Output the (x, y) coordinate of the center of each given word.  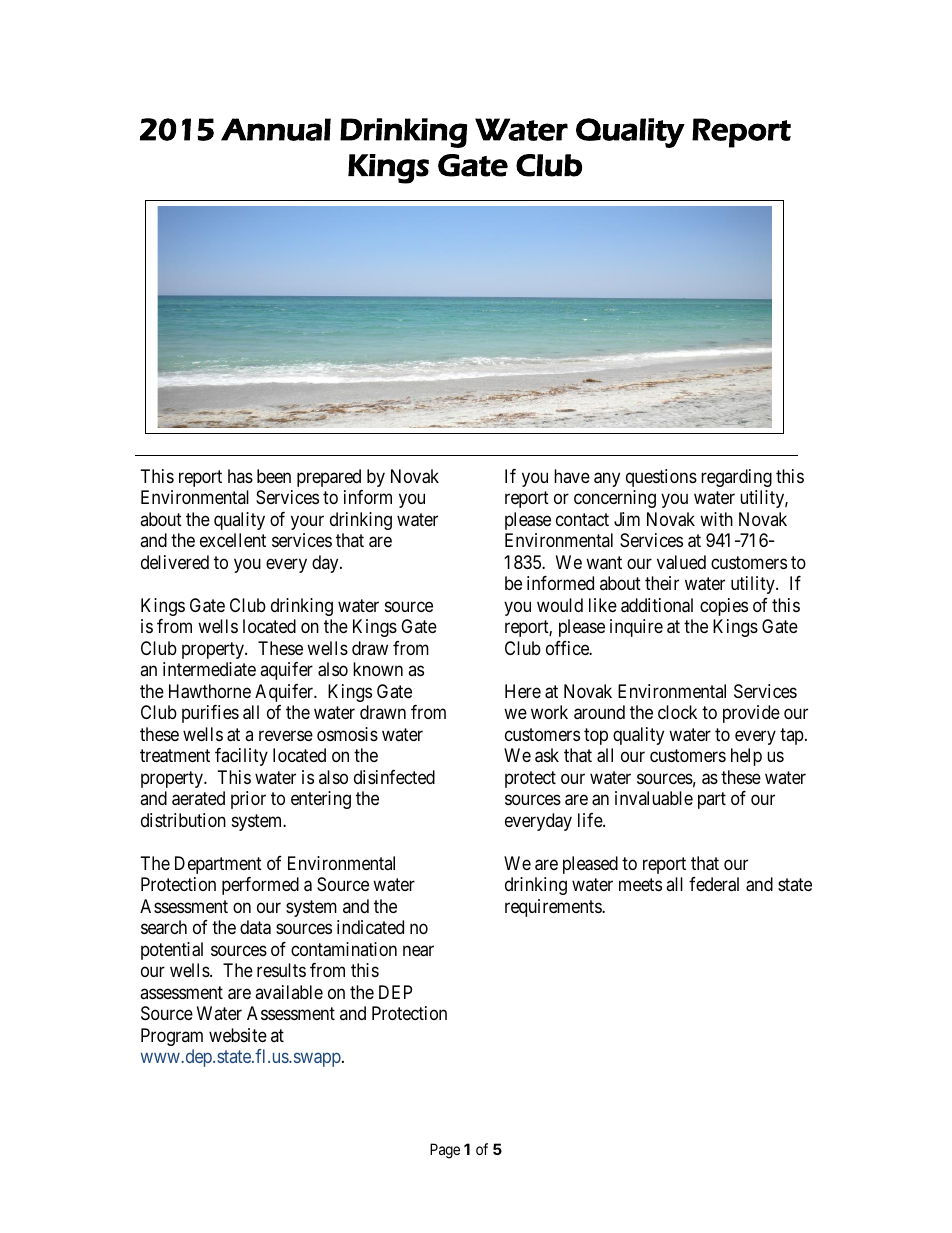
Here (523, 691)
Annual (276, 129)
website (238, 1035)
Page (445, 1151)
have (572, 476)
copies (724, 607)
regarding (736, 478)
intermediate (209, 669)
